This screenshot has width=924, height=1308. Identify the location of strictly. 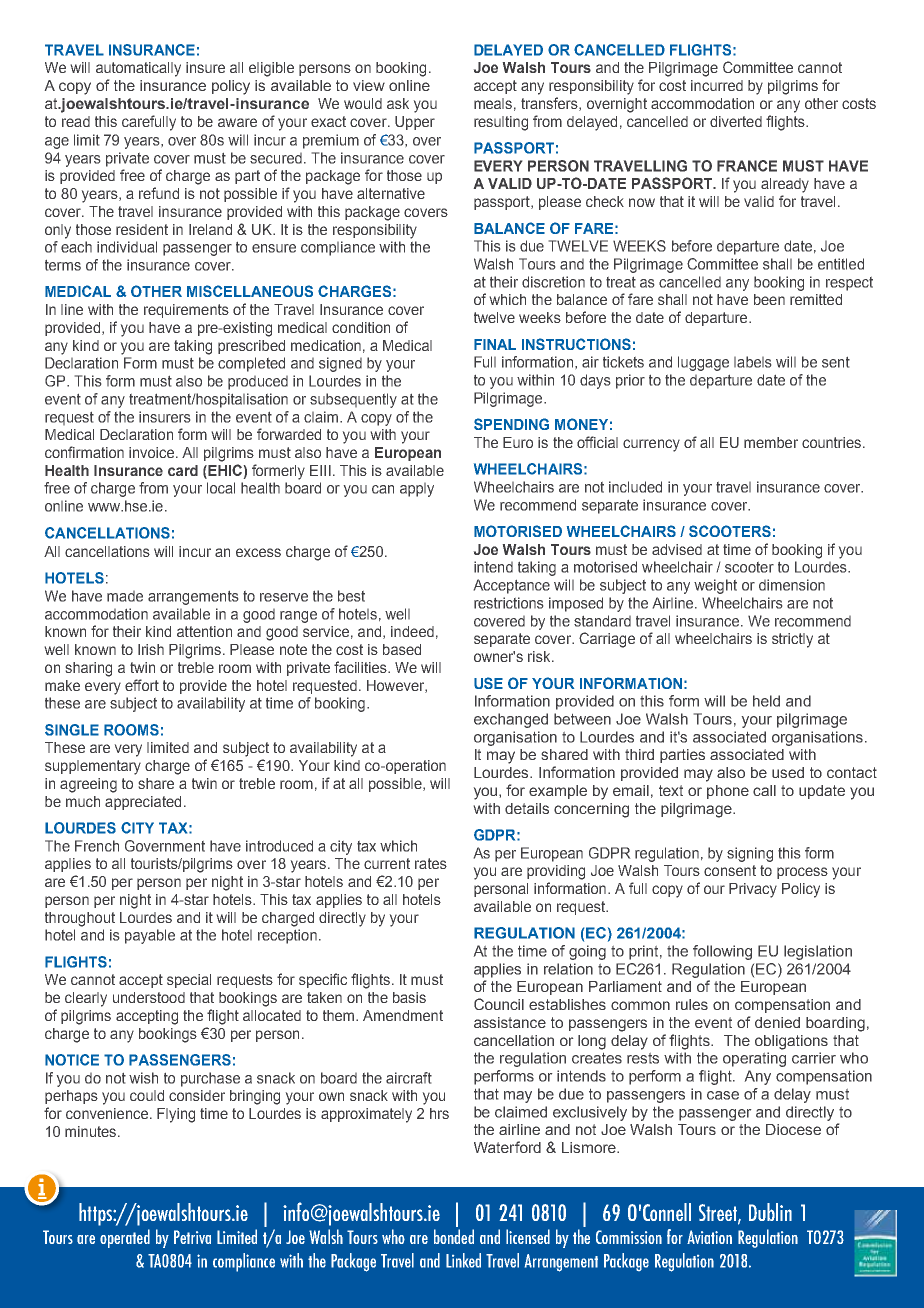
(792, 640).
